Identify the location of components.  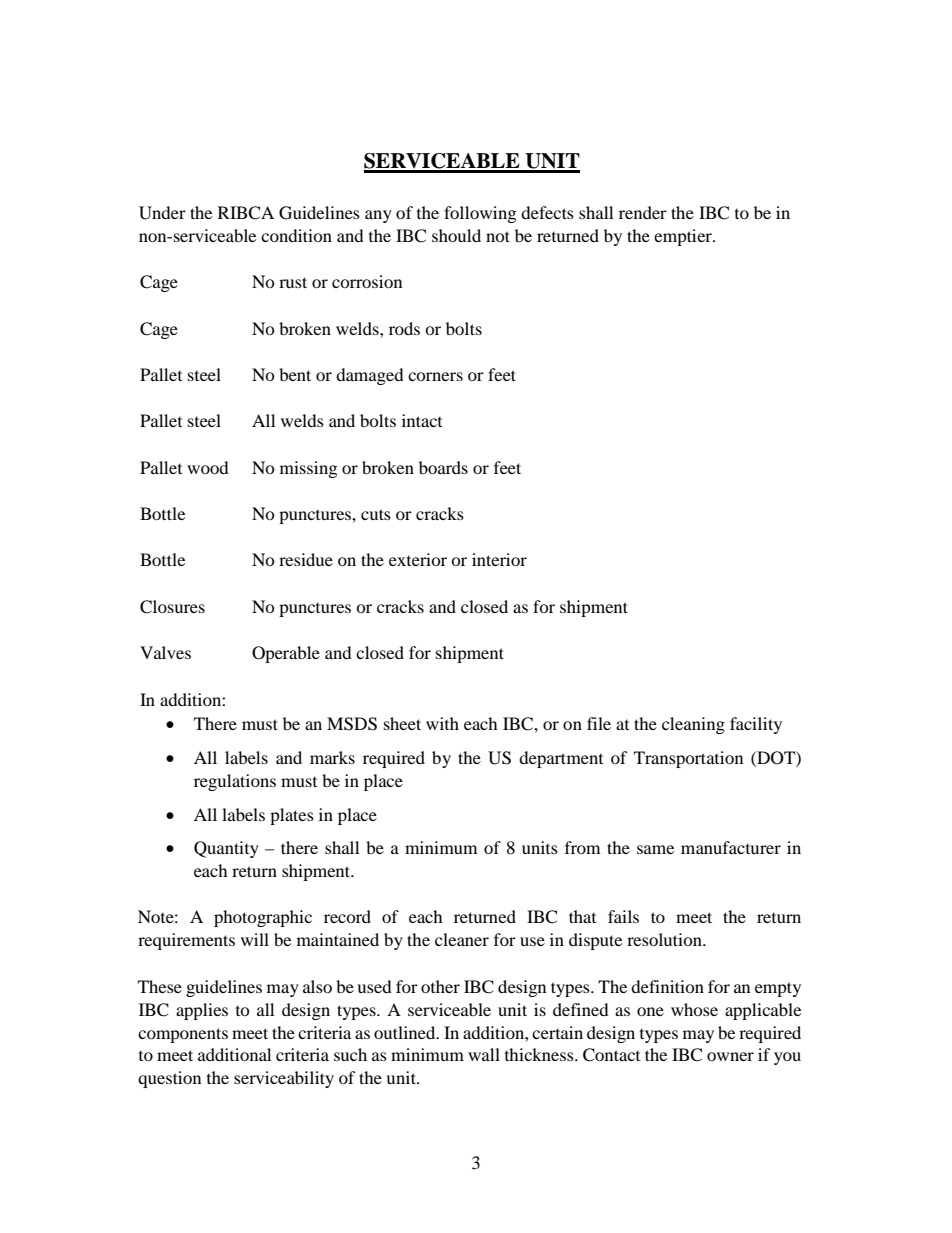
(183, 1035).
